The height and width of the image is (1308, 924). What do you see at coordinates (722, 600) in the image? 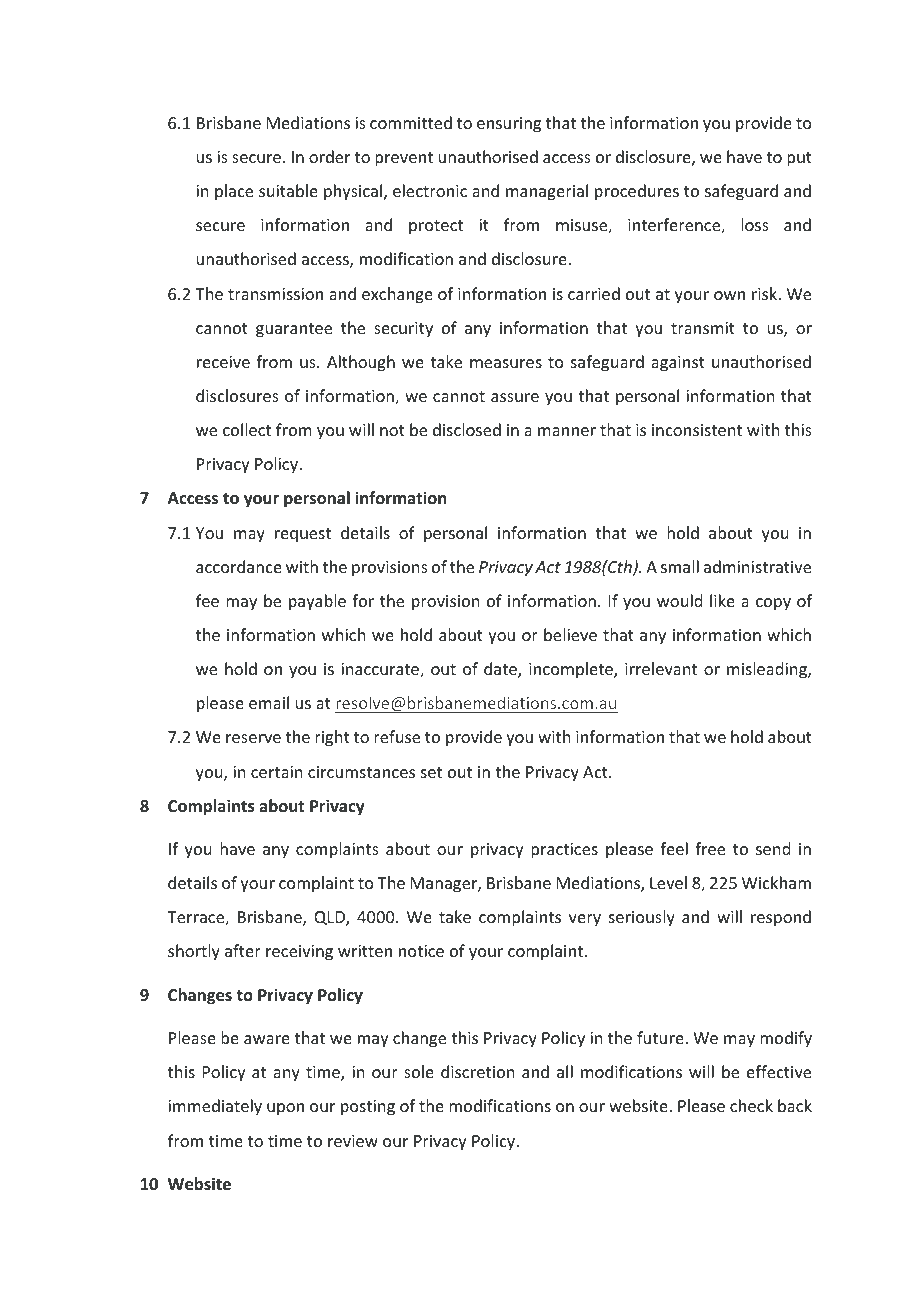
I see `like` at bounding box center [722, 600].
